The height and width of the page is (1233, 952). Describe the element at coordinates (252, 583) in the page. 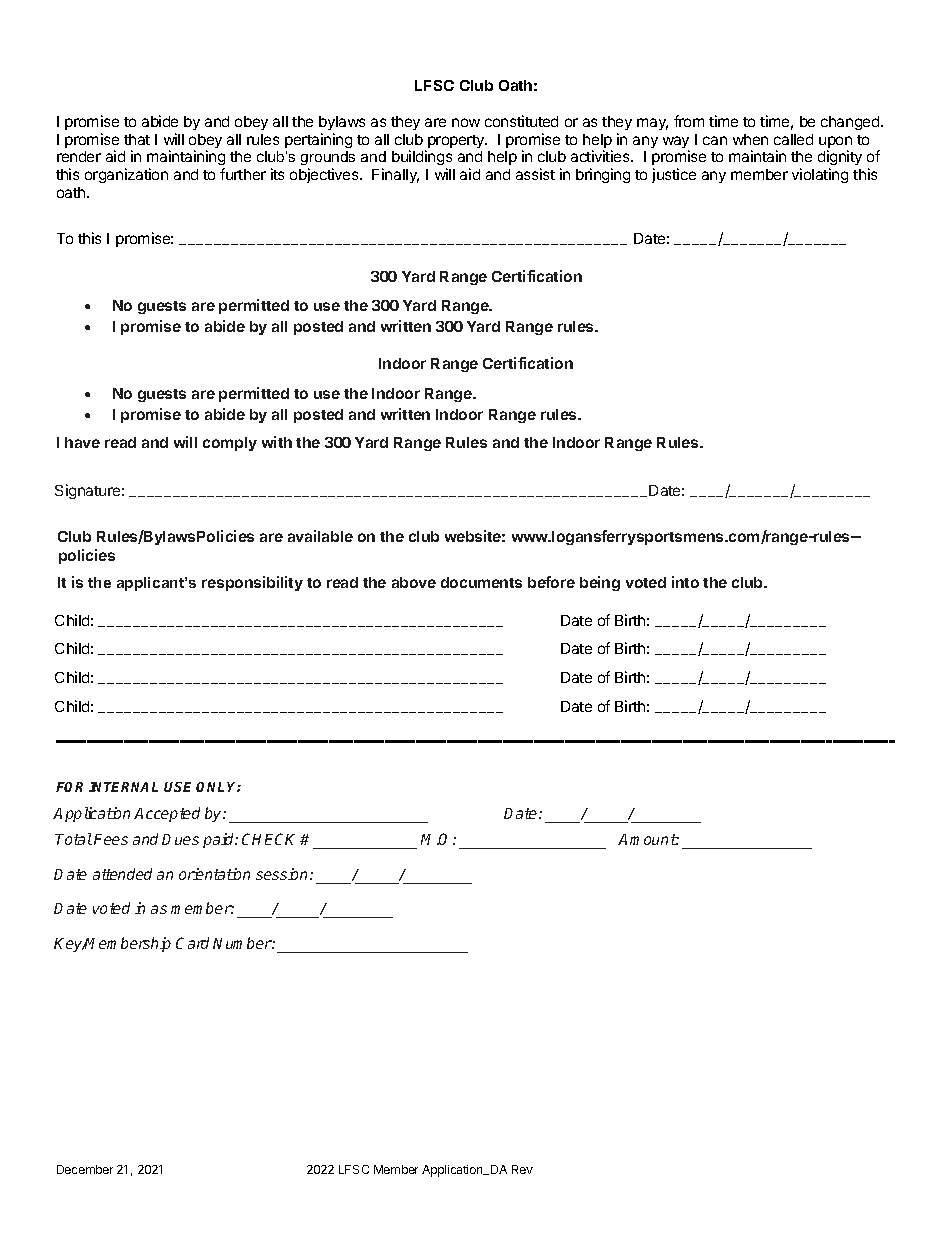

I see `responsibility` at that location.
